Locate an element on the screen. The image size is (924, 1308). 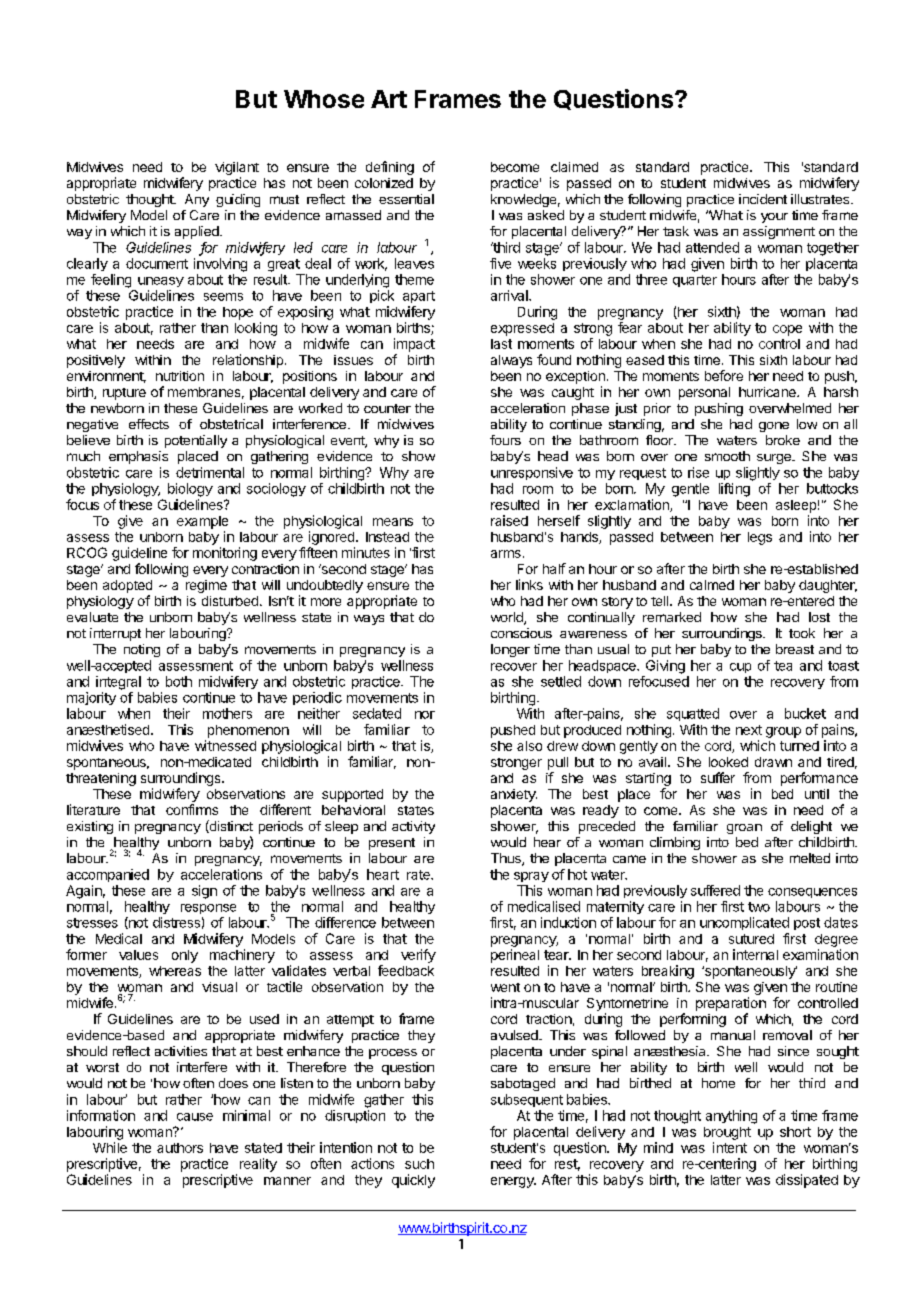
brought is located at coordinates (727, 1133).
